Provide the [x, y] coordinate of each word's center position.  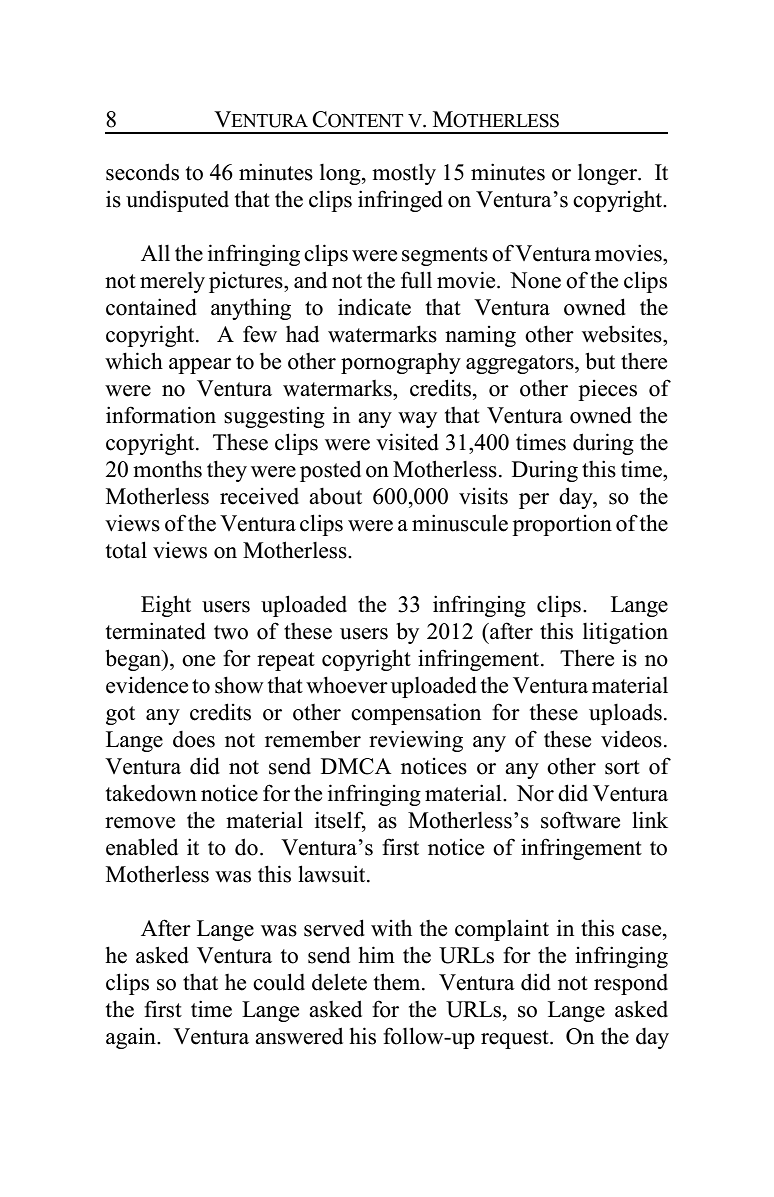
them [398, 982]
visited [407, 442]
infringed [400, 201]
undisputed [177, 201]
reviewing [416, 741]
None [535, 280]
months [167, 469]
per [534, 501]
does [194, 739]
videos [631, 739]
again [132, 1038]
